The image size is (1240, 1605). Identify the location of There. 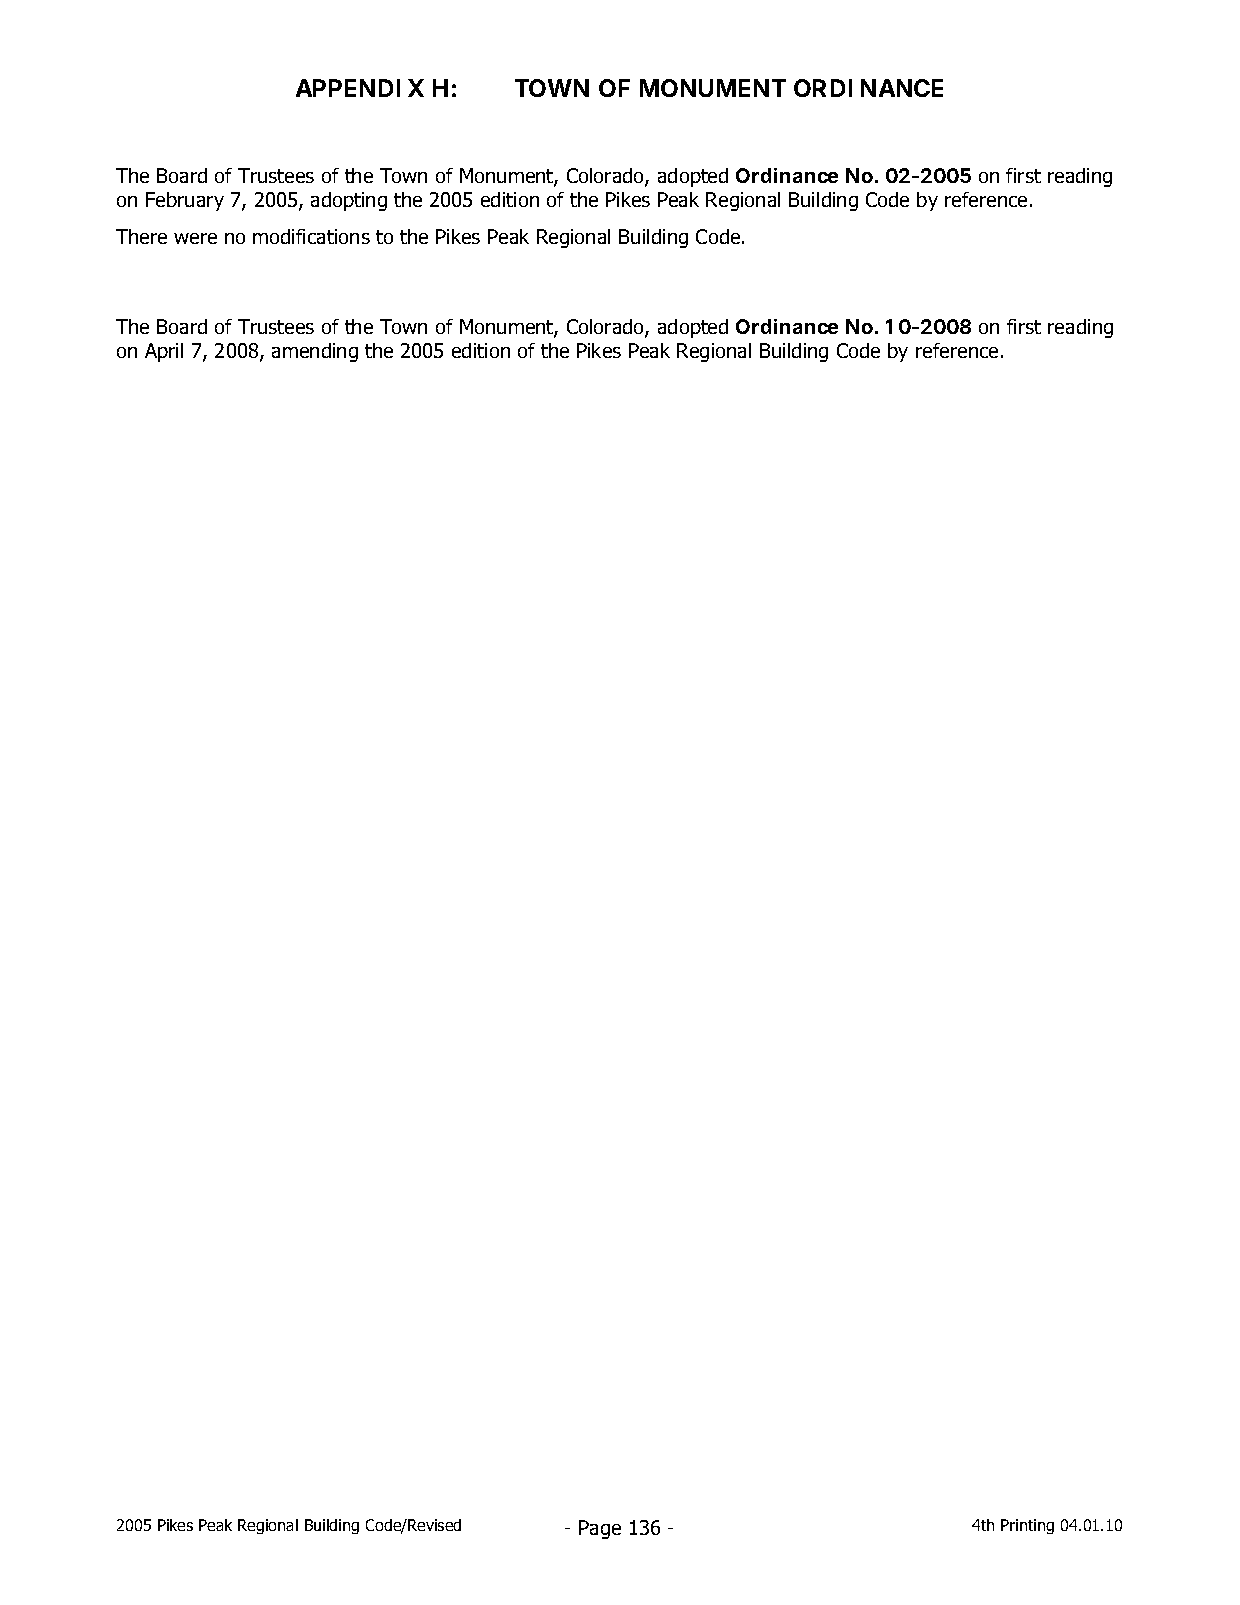
(141, 236).
